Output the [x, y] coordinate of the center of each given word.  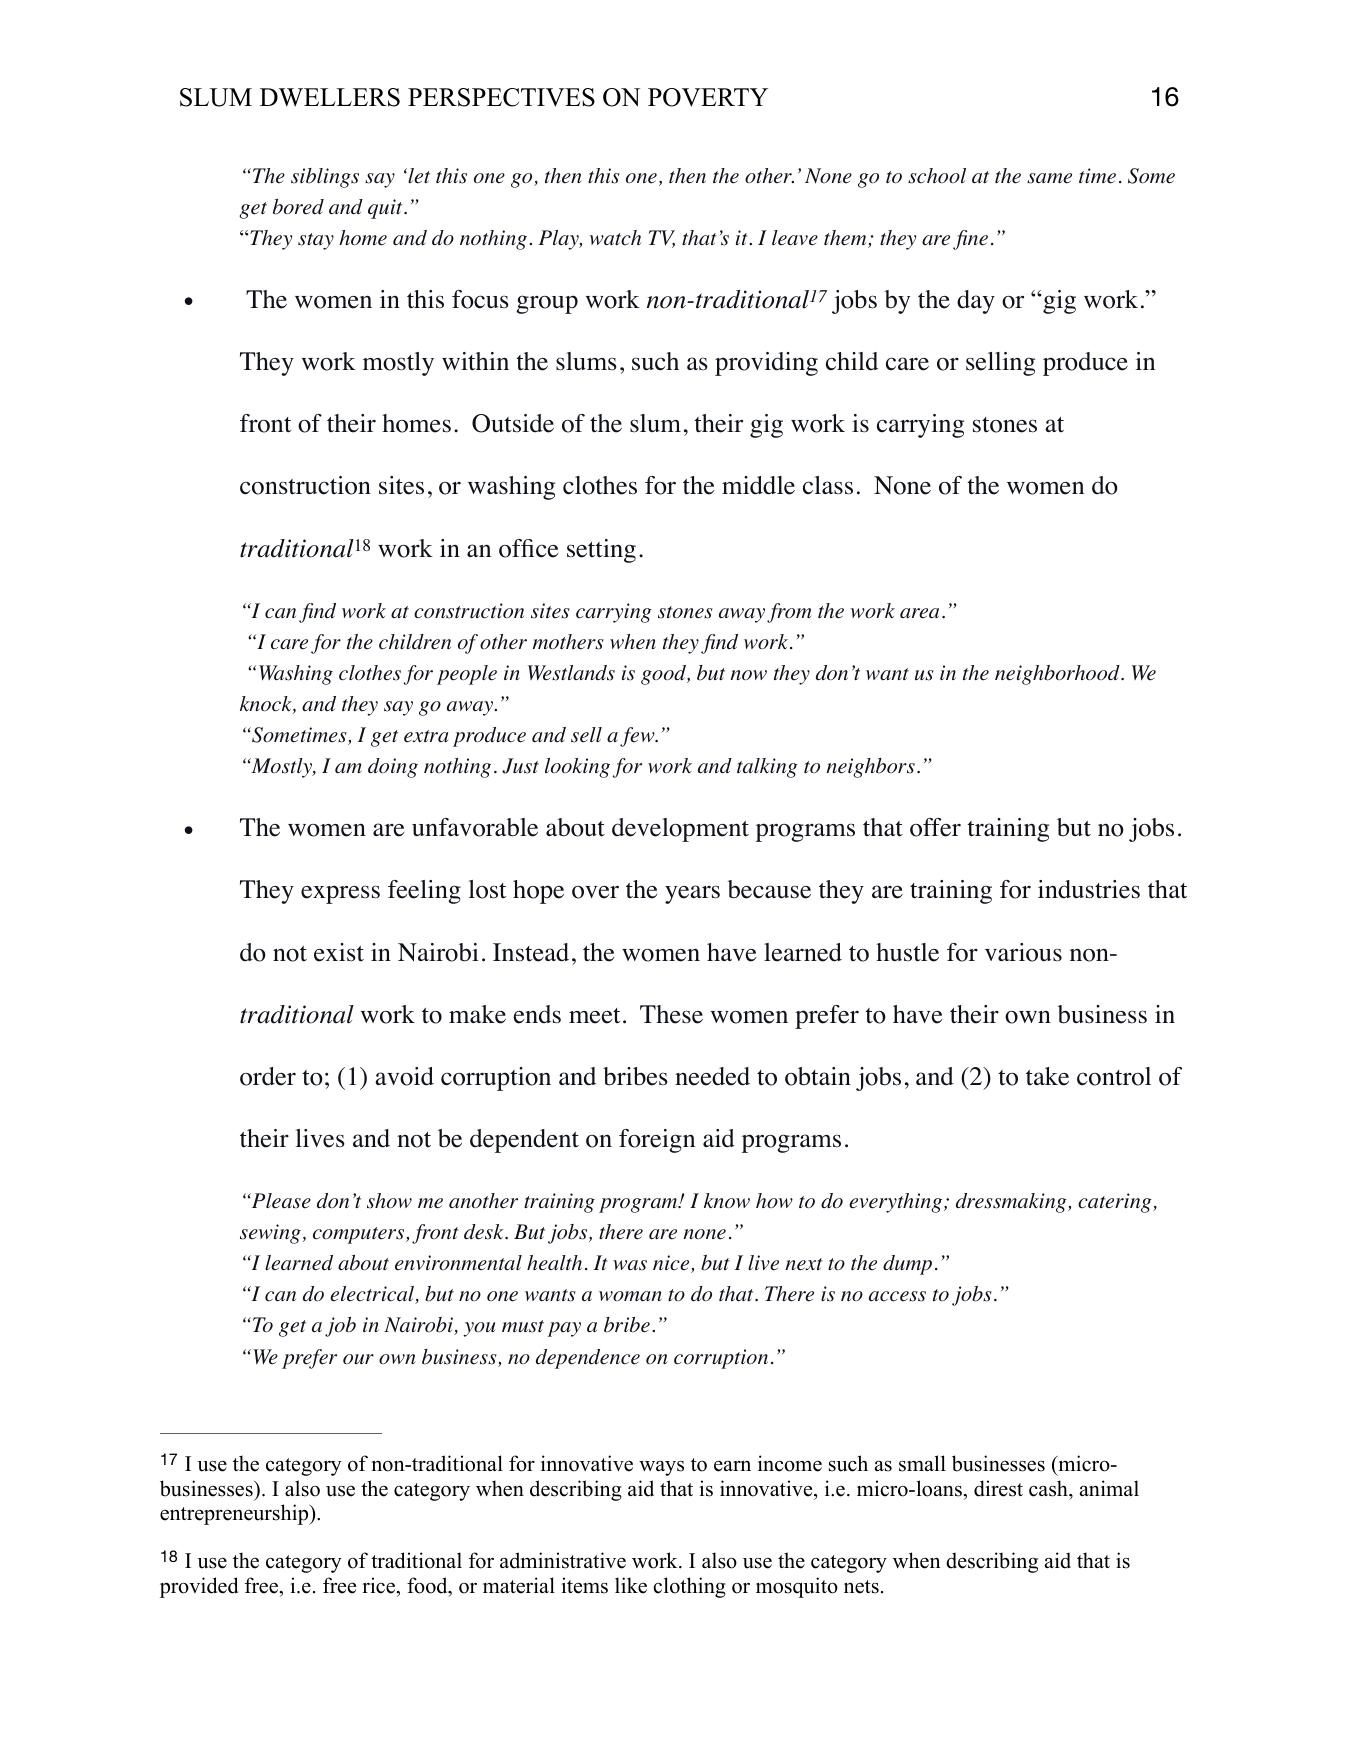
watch [615, 237]
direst [998, 1488]
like [631, 1585]
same [1049, 178]
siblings [325, 178]
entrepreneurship [235, 1514]
